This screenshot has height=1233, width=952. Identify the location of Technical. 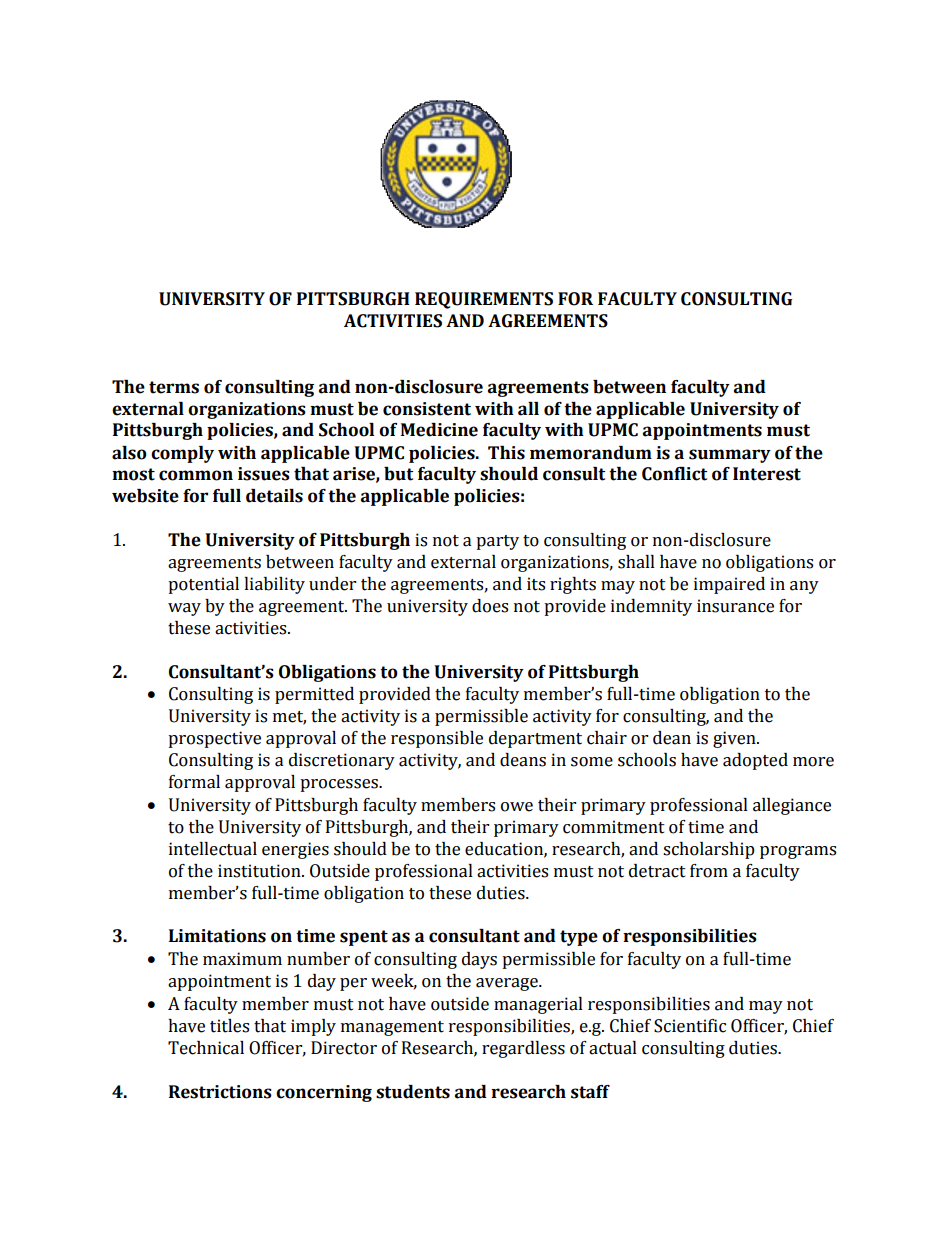
(206, 1048).
